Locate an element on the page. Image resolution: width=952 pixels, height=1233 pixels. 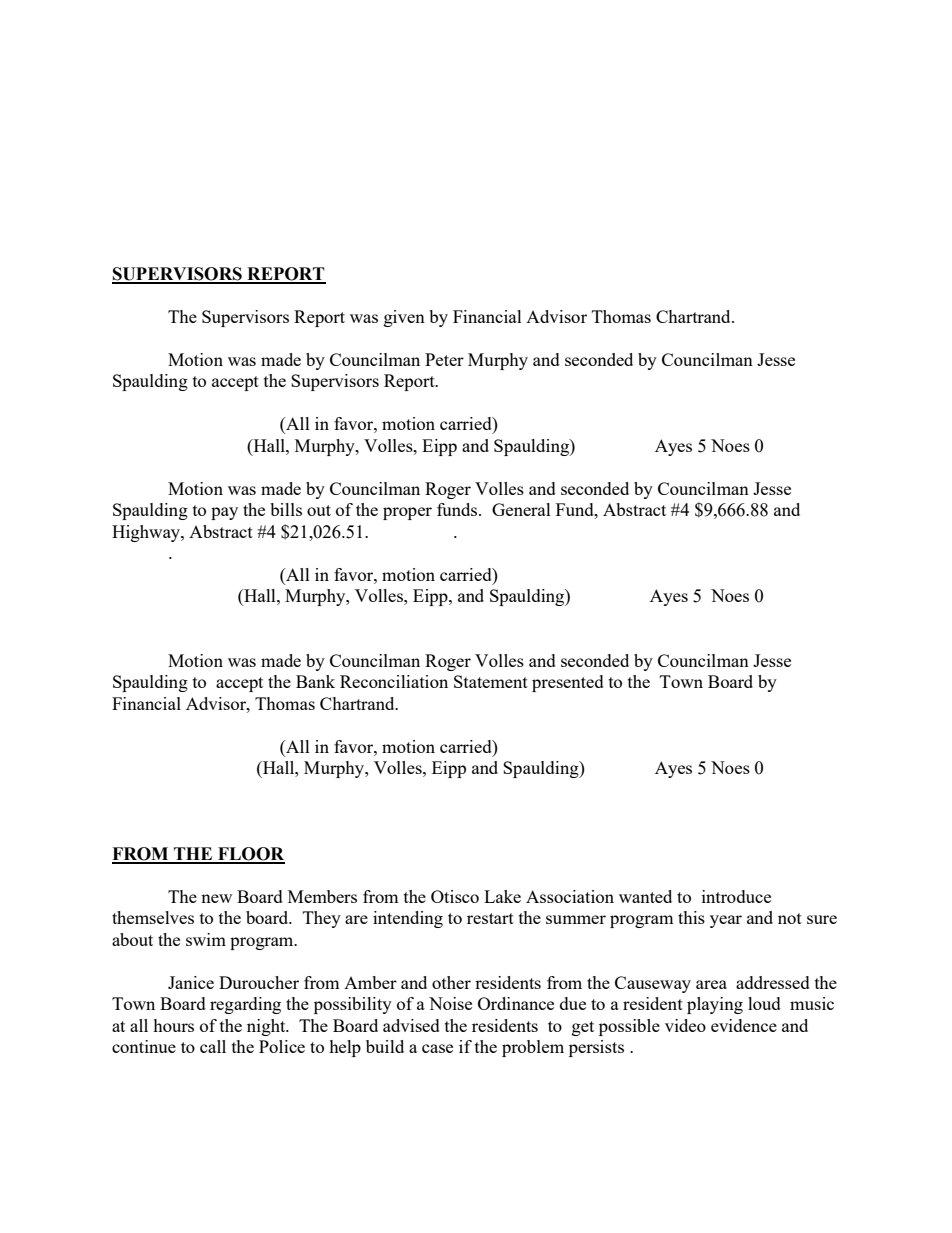
pay is located at coordinates (224, 513).
